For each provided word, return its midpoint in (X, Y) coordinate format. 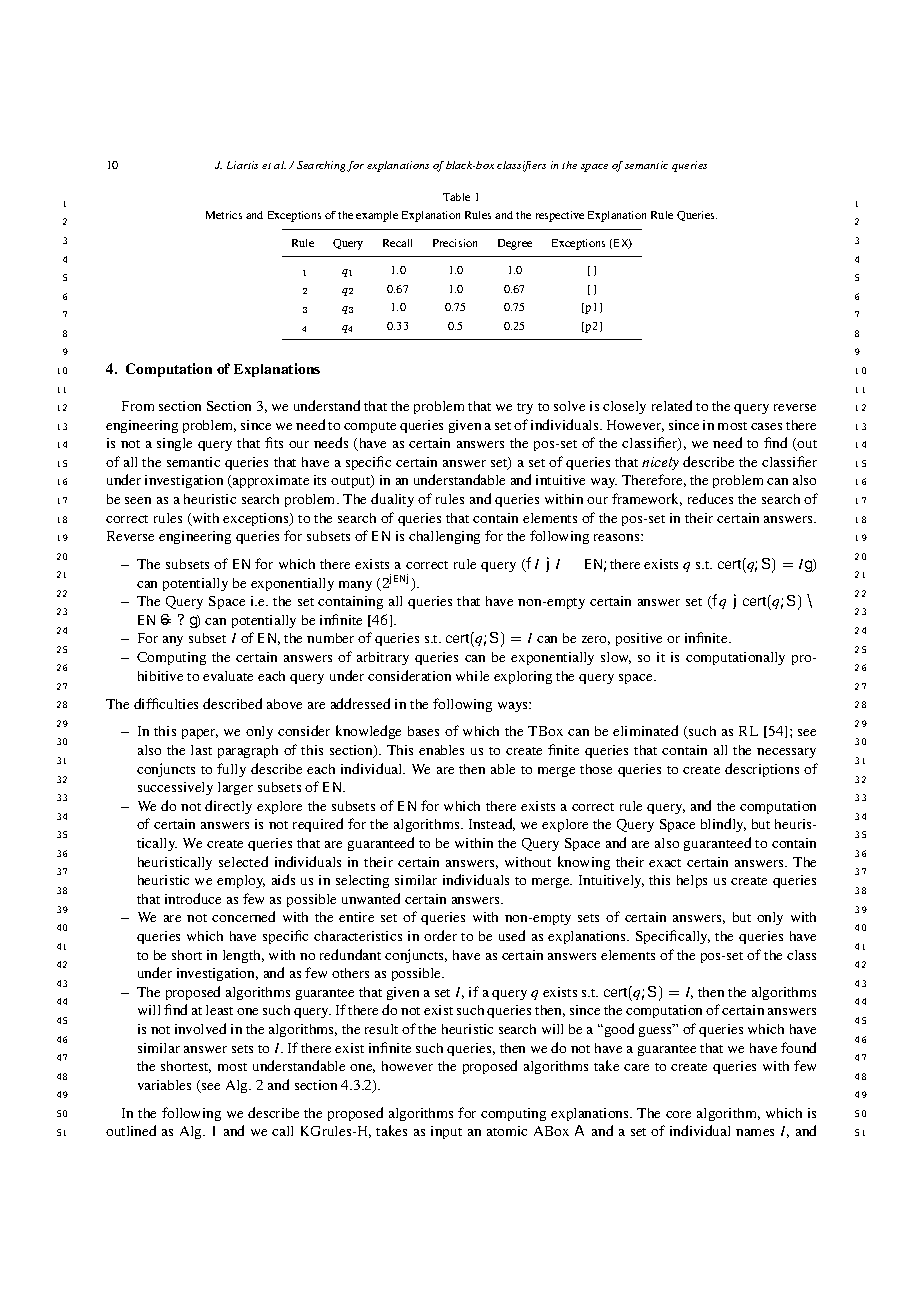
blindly (723, 825)
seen (138, 500)
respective (560, 216)
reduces (710, 498)
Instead (492, 824)
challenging (444, 537)
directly (228, 807)
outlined (131, 1130)
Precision (455, 243)
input (446, 1132)
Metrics (224, 215)
